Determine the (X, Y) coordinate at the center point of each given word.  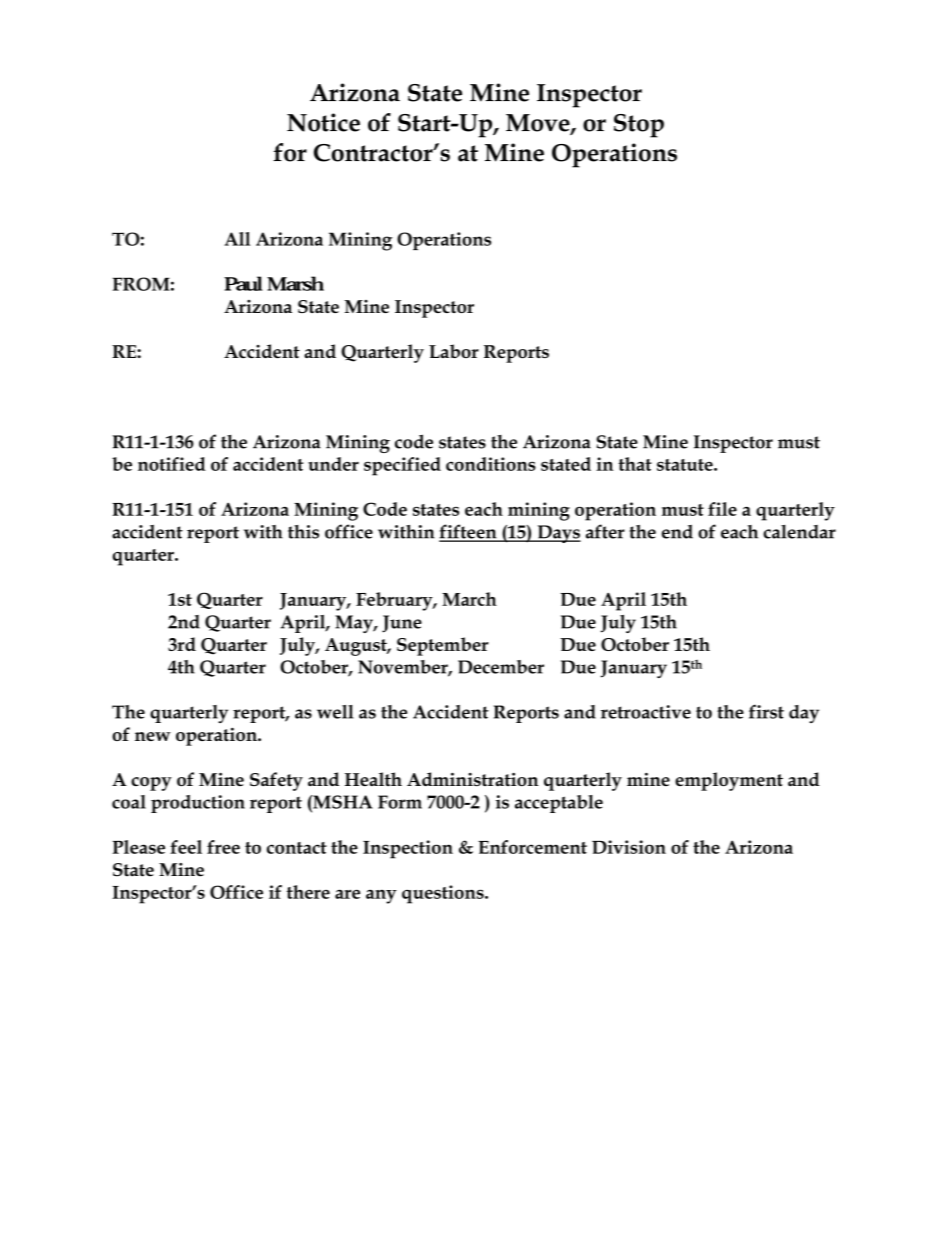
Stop (639, 126)
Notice (323, 122)
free (223, 847)
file (722, 509)
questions (444, 894)
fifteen (469, 532)
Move (539, 124)
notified (172, 464)
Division (629, 847)
